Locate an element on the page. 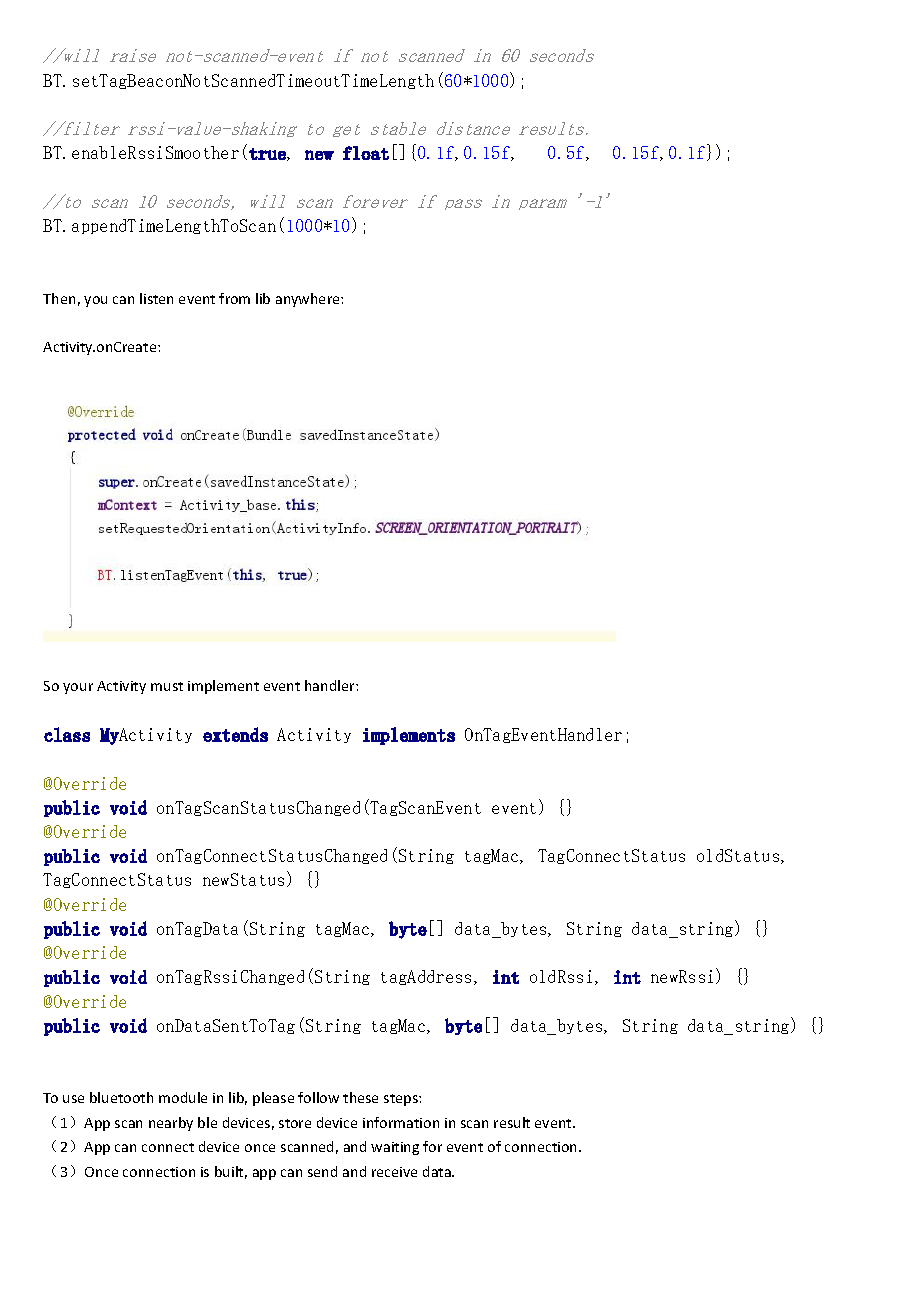  extends is located at coordinates (235, 734).
